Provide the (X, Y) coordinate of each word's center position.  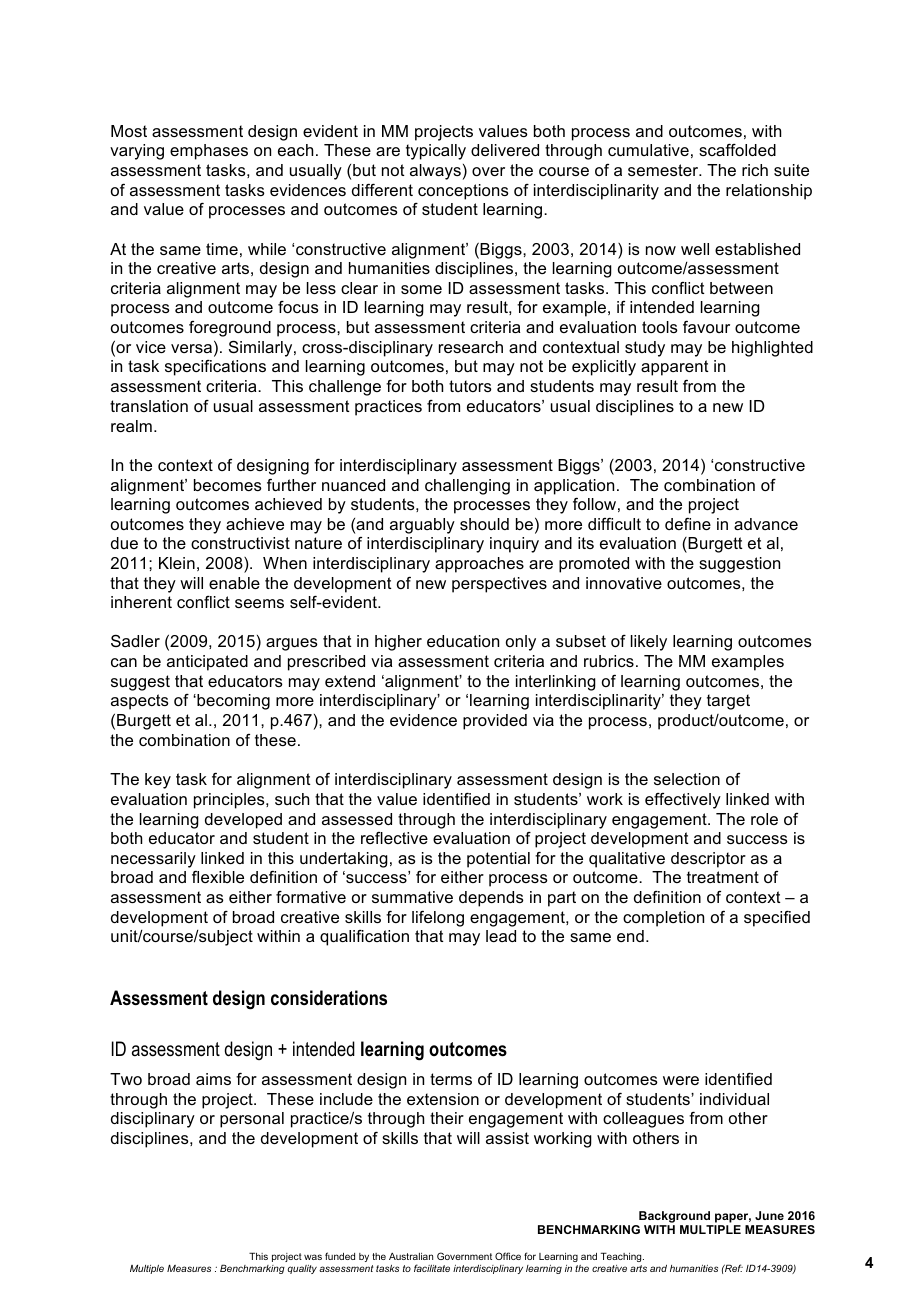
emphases (209, 152)
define (688, 524)
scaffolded (737, 150)
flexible (218, 877)
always (435, 172)
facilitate (432, 1268)
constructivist (240, 543)
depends (491, 899)
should (484, 524)
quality (302, 1269)
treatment (723, 877)
